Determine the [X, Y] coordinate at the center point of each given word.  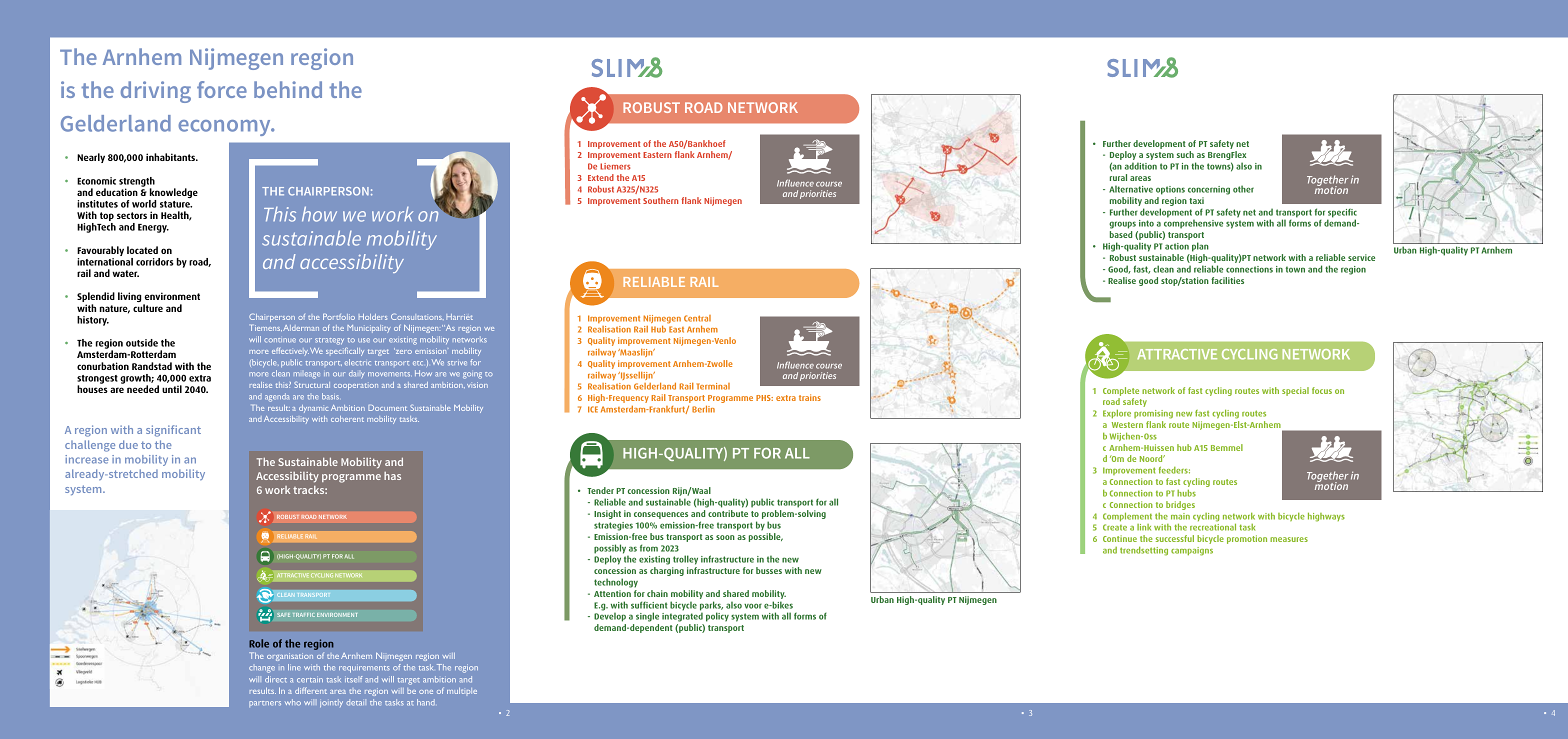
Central [697, 318]
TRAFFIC [304, 614]
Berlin [703, 409]
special [1295, 391]
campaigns [1192, 551]
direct [276, 679]
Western [1127, 425]
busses [769, 570]
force [222, 89]
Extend [601, 177]
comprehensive [1193, 224]
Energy [153, 228]
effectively [290, 351]
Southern [660, 200]
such [1185, 154]
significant [173, 431]
